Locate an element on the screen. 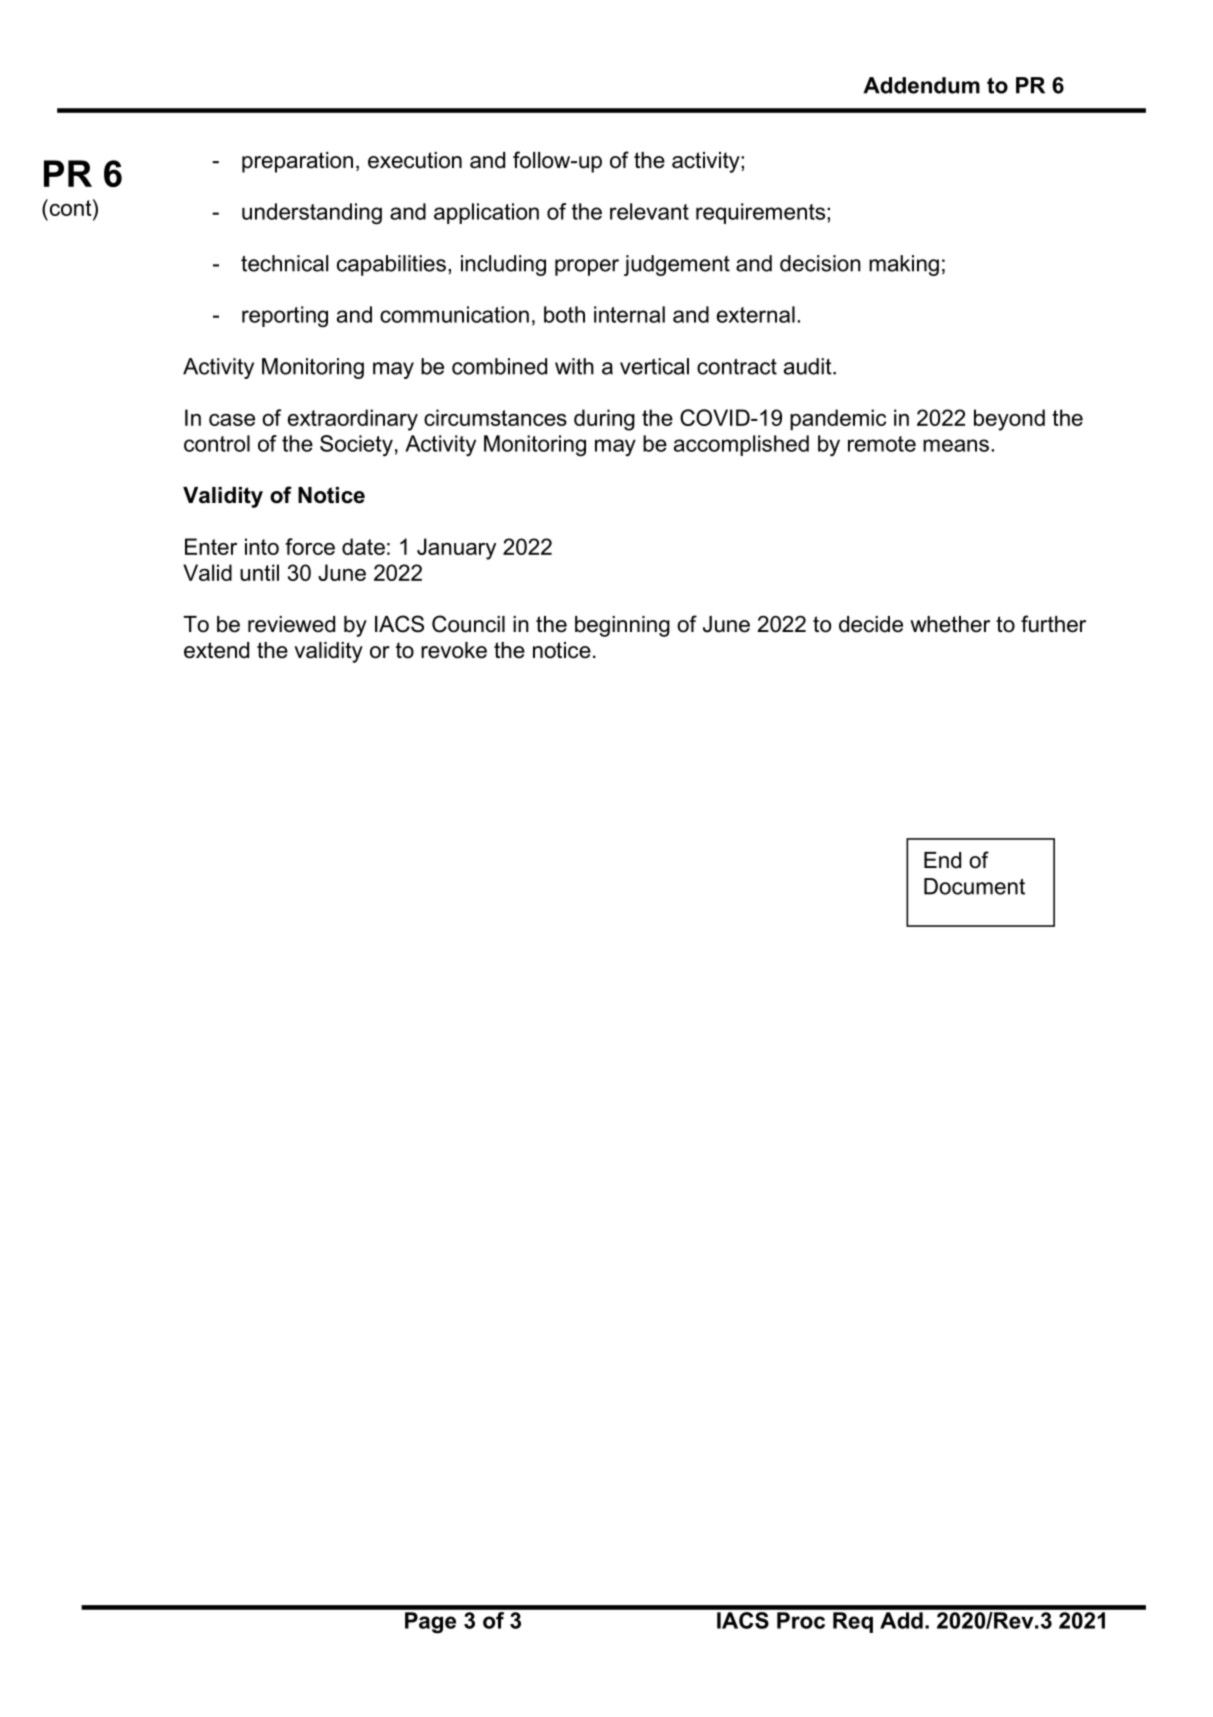 The width and height of the screenshot is (1213, 1717). Addendum is located at coordinates (921, 85).
